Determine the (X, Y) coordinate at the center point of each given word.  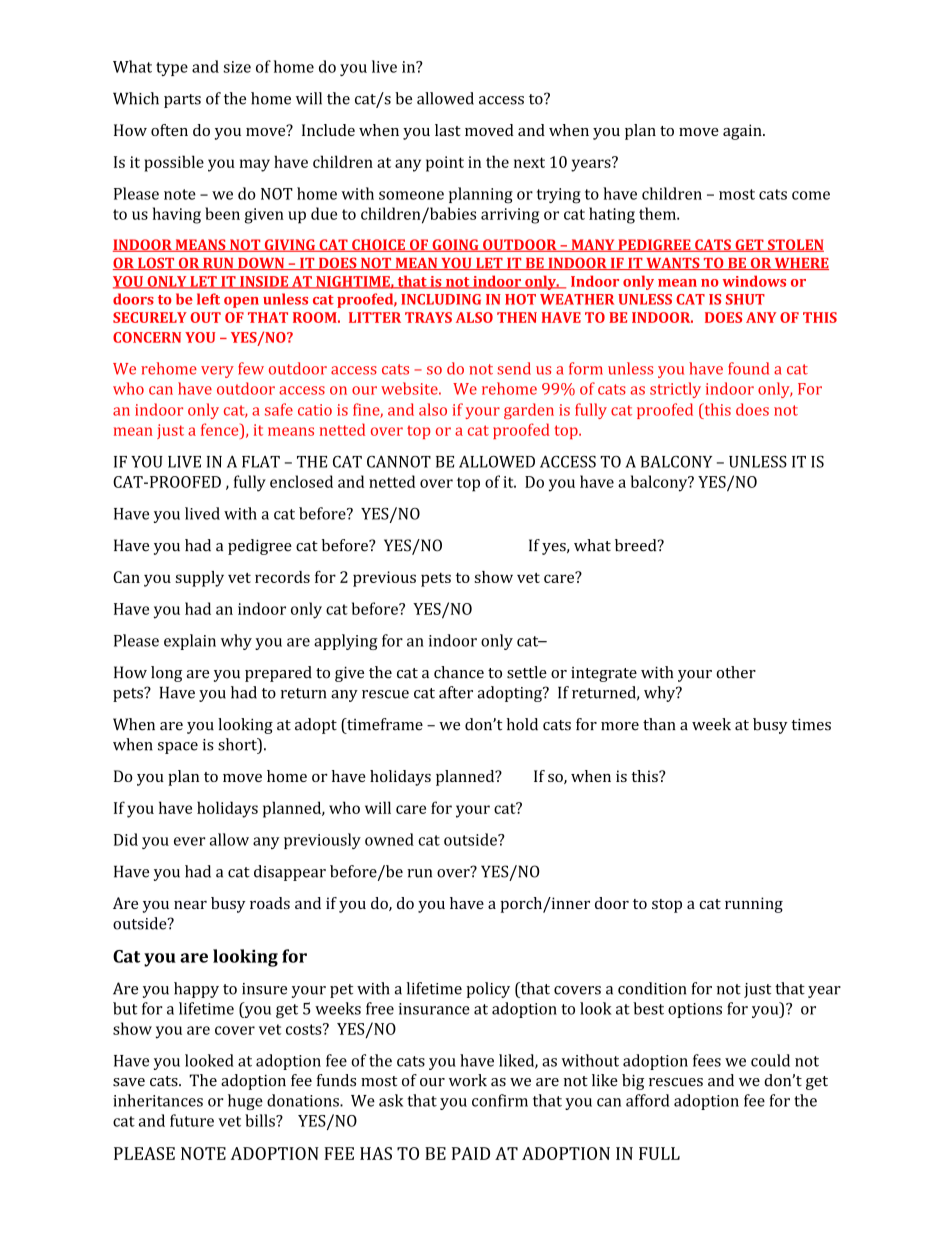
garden (529, 411)
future (192, 1120)
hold (522, 724)
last (448, 130)
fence (221, 429)
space (178, 748)
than (659, 724)
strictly (675, 390)
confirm (500, 1100)
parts (182, 101)
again (743, 132)
